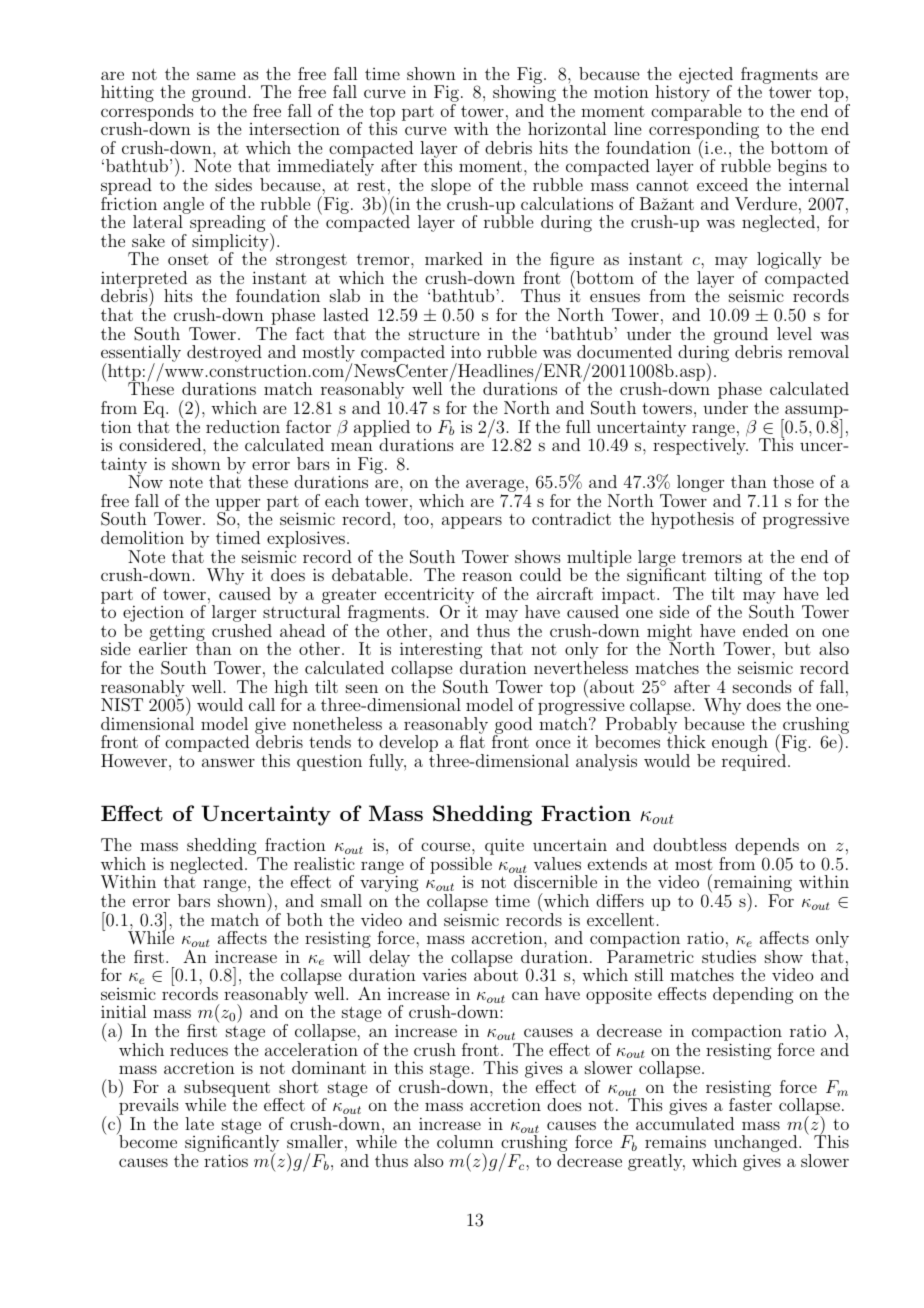  Describe the element at coordinates (227, 1089) in the document. I see `subsequent` at that location.
